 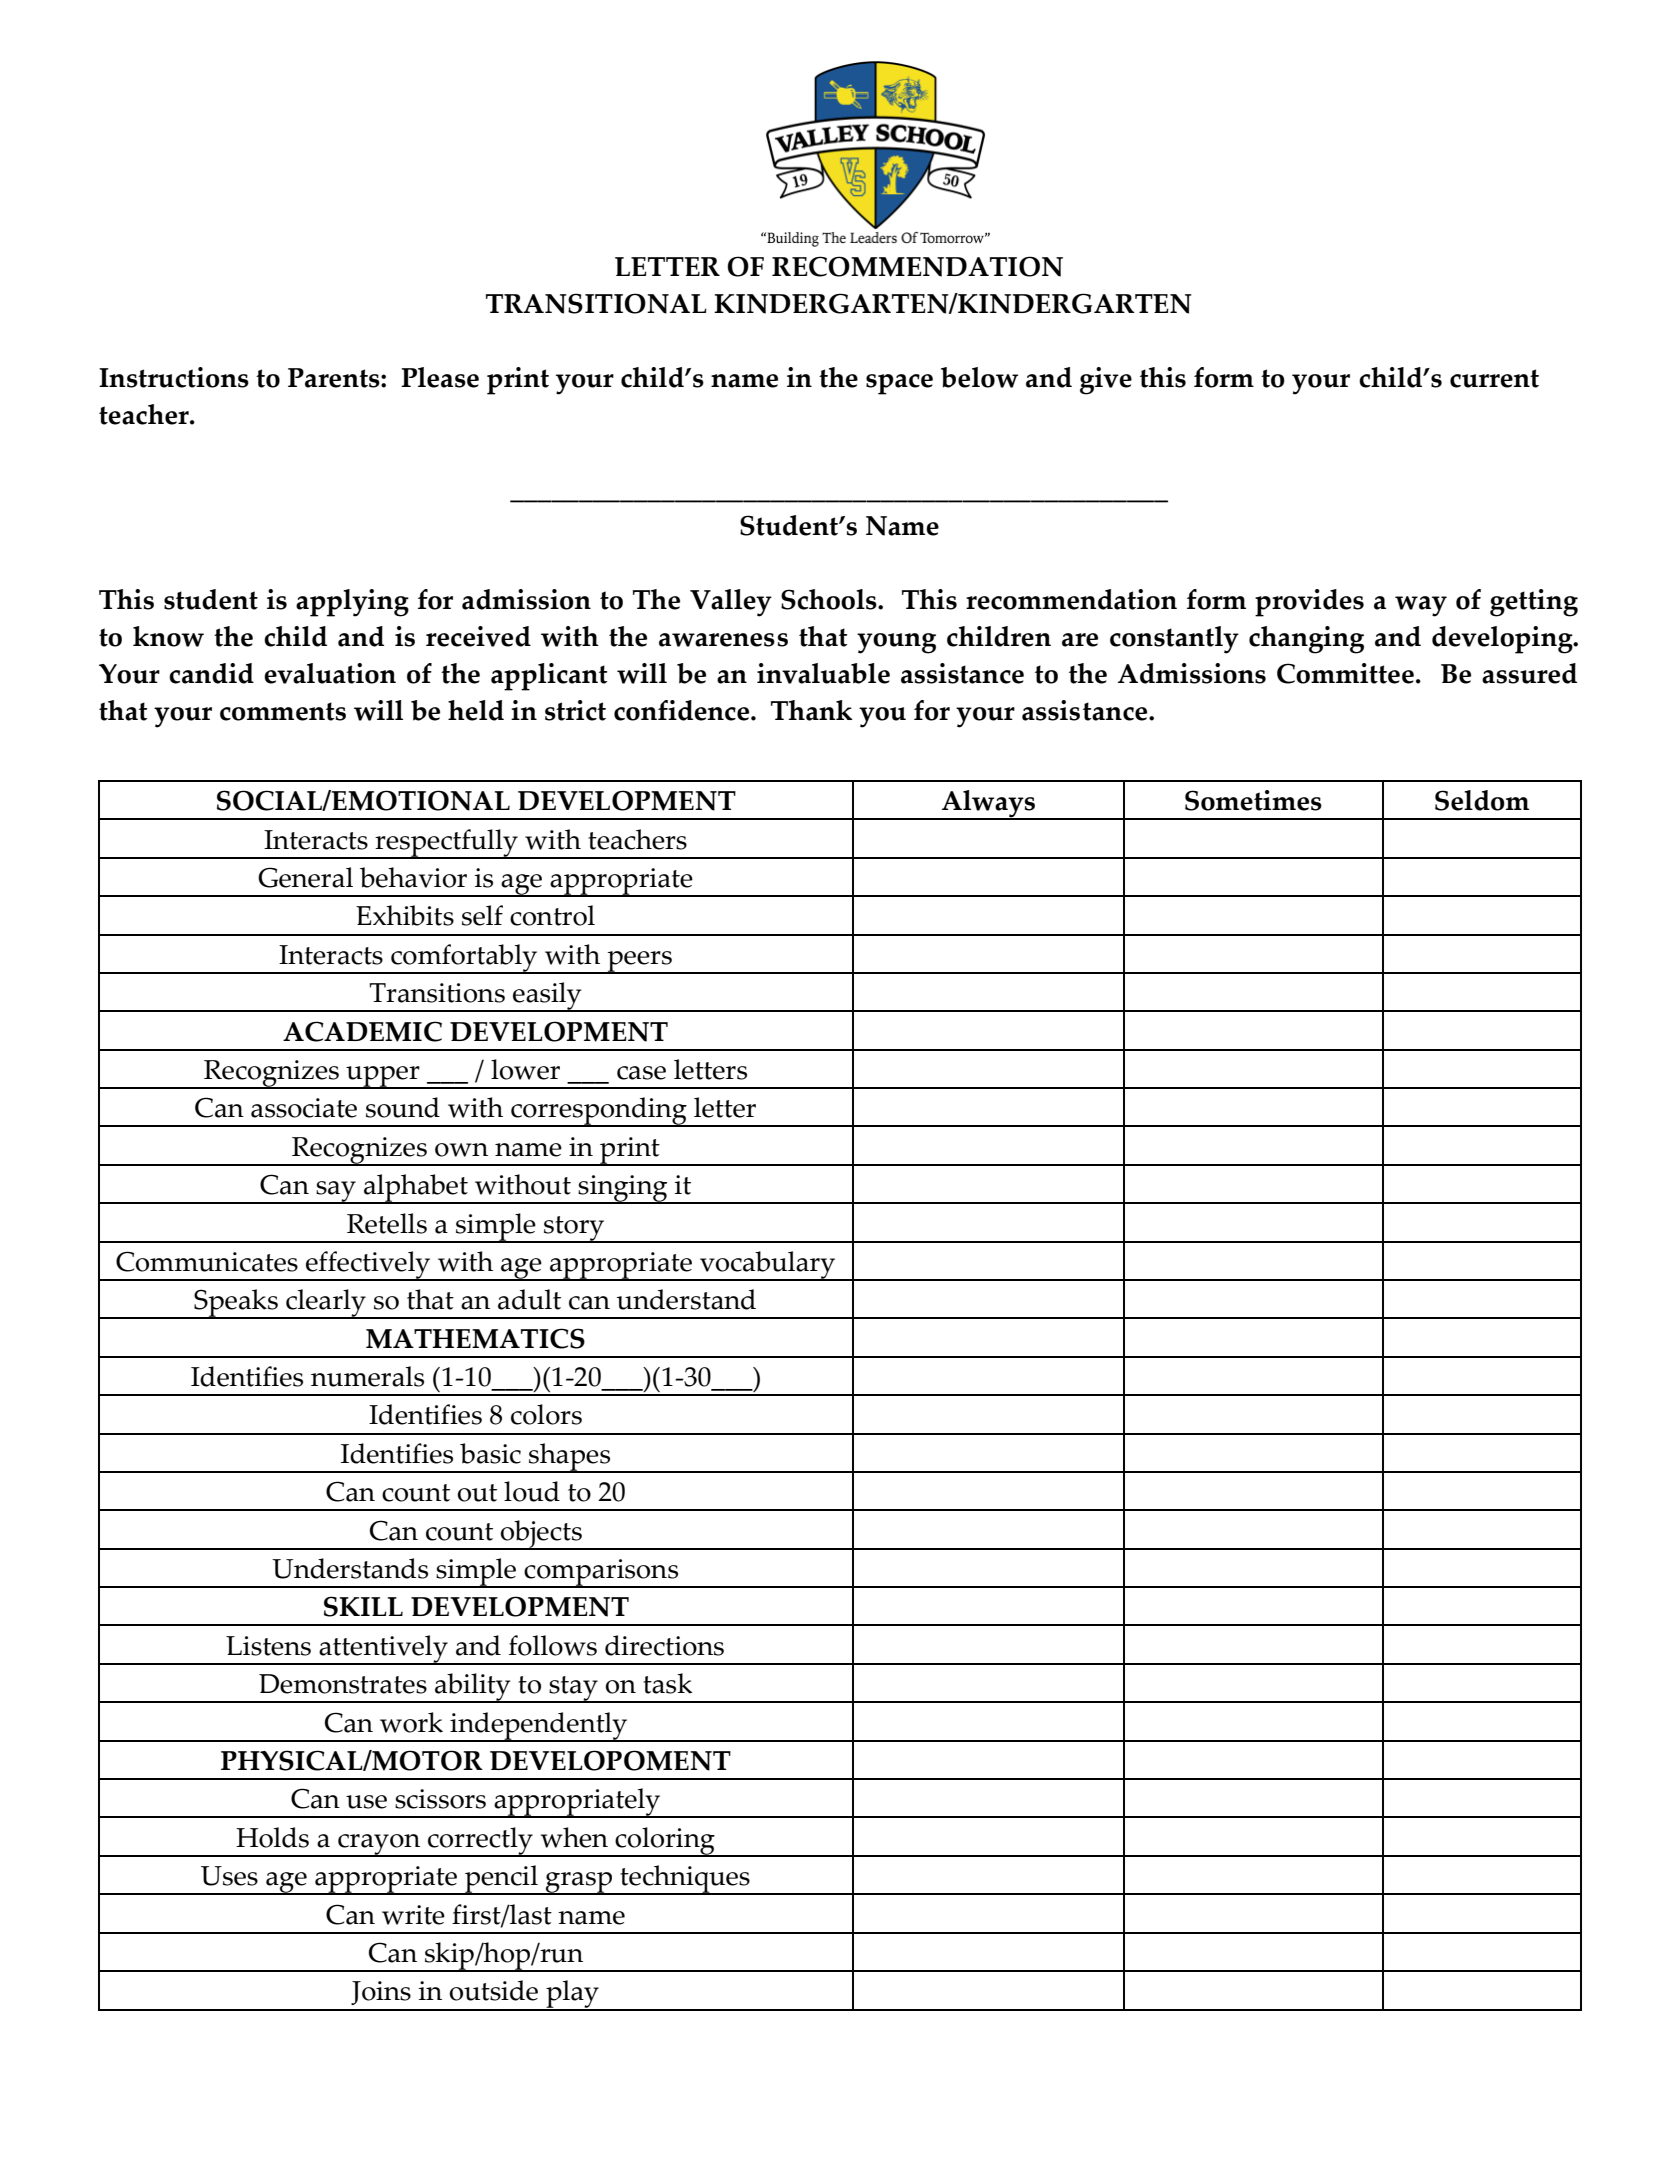 I want to click on current, so click(x=1494, y=378).
